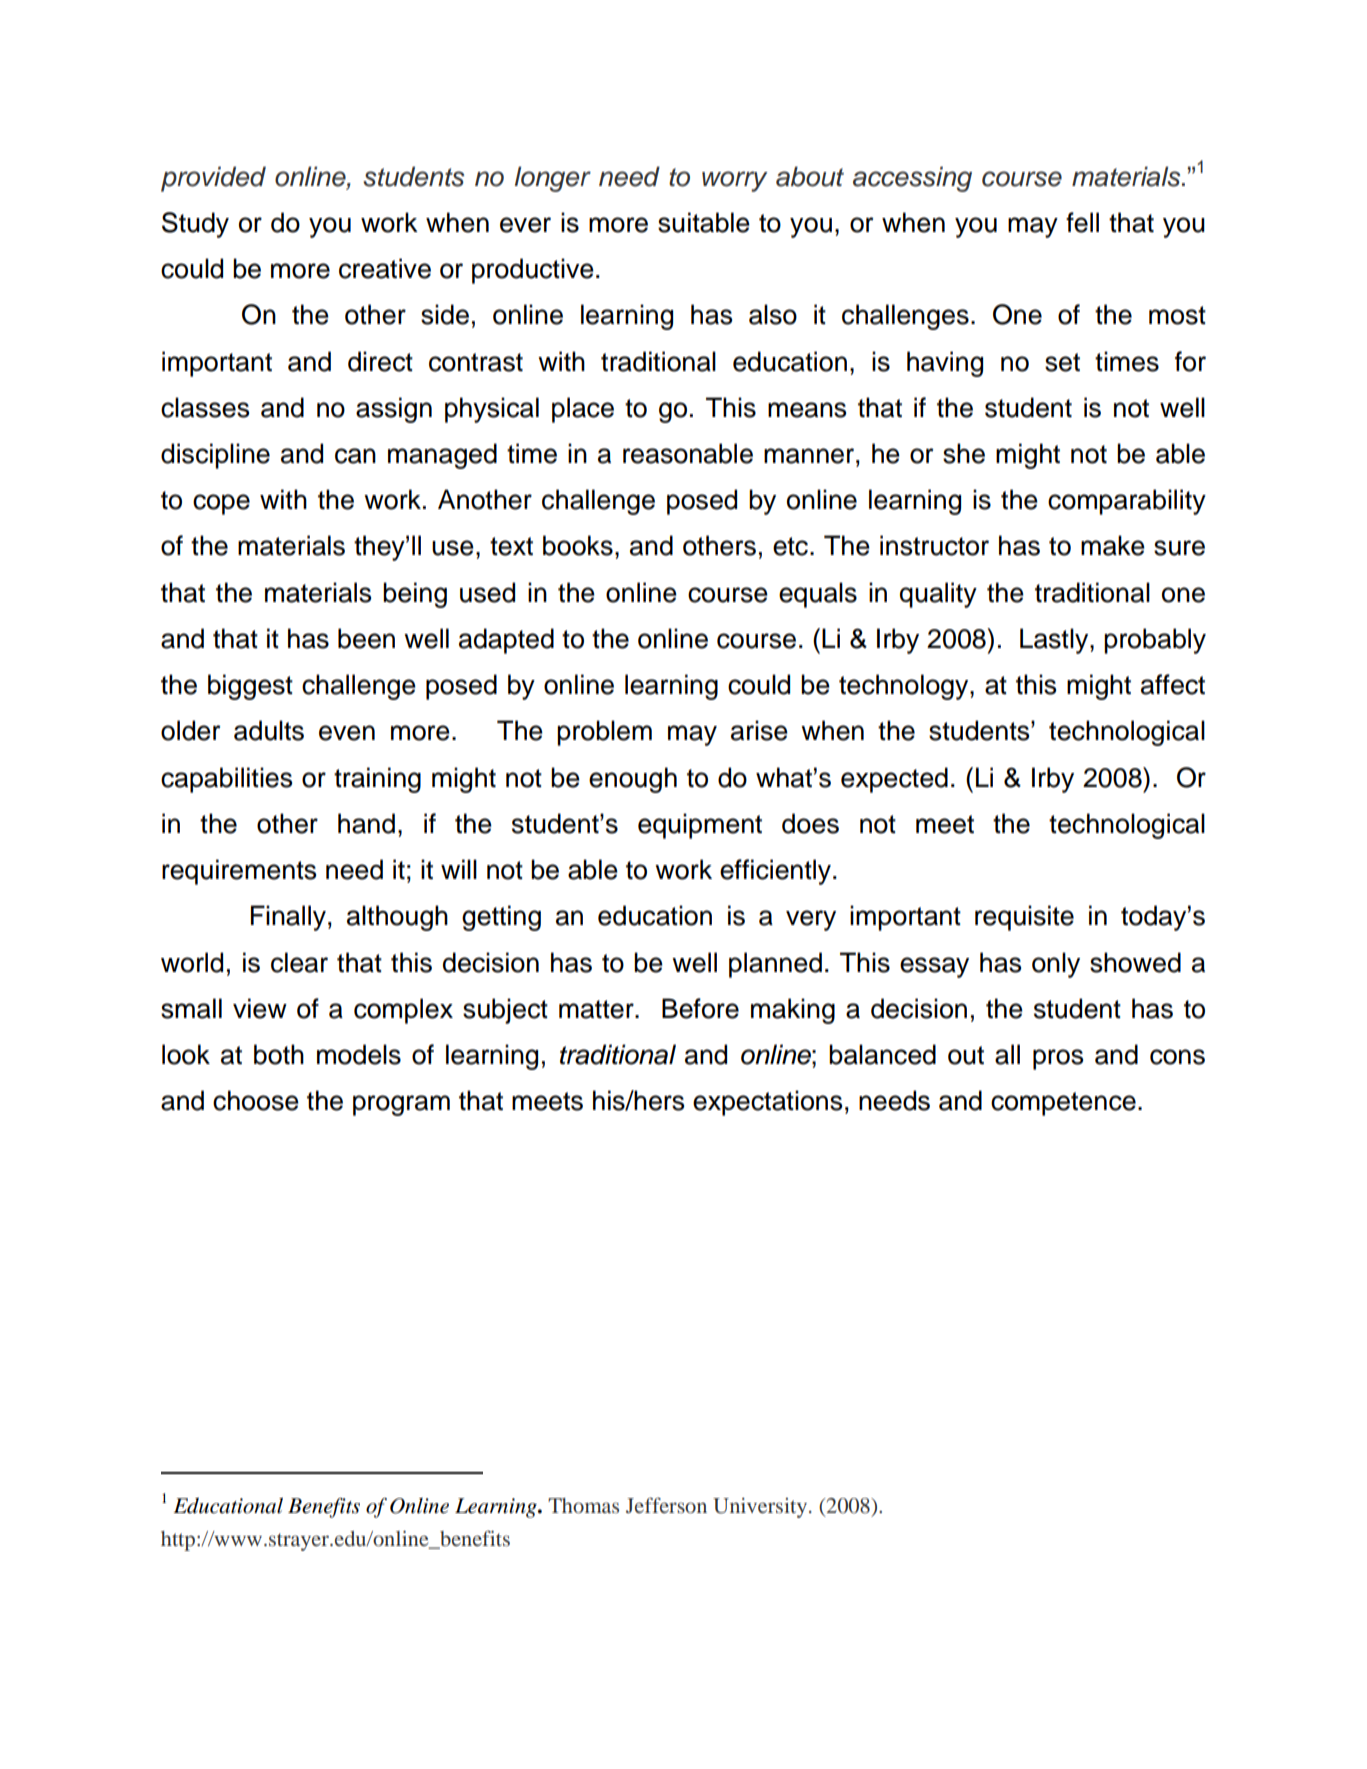 The width and height of the image is (1367, 1769). I want to click on make, so click(1113, 545).
